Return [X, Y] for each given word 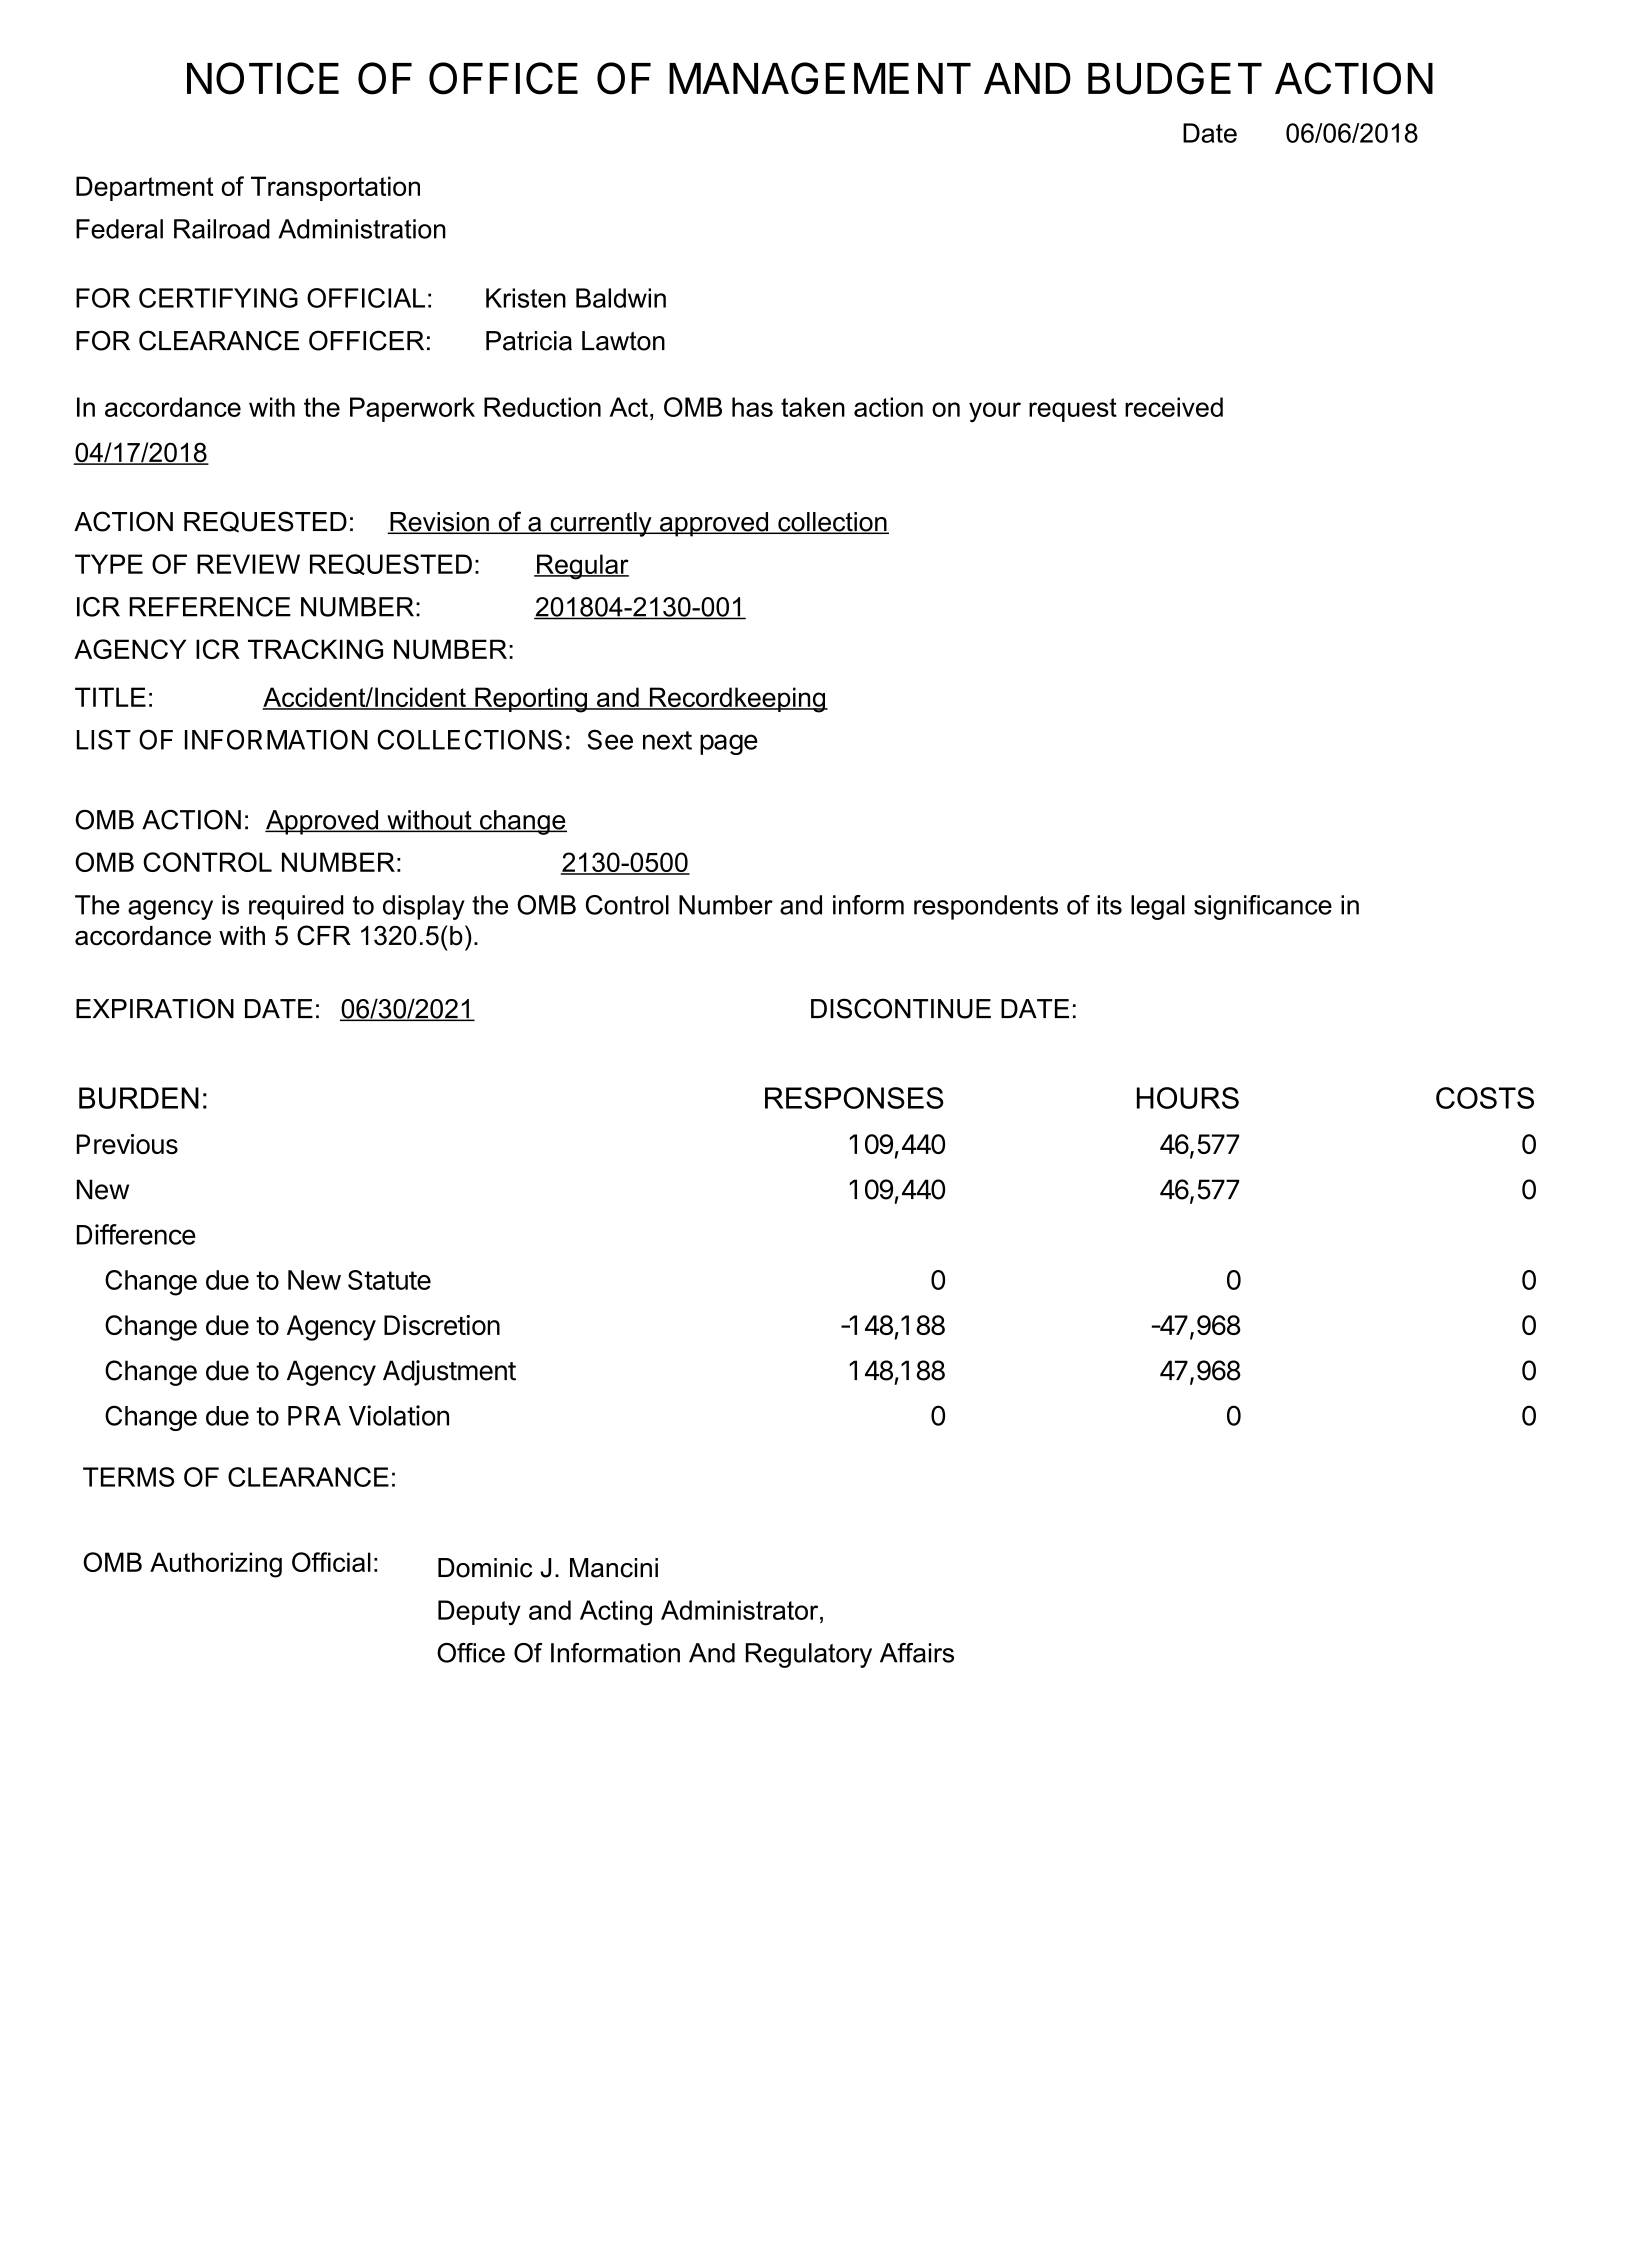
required [296, 907]
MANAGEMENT [820, 78]
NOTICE [263, 78]
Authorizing [216, 1565]
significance [1263, 907]
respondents [986, 907]
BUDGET [1175, 78]
